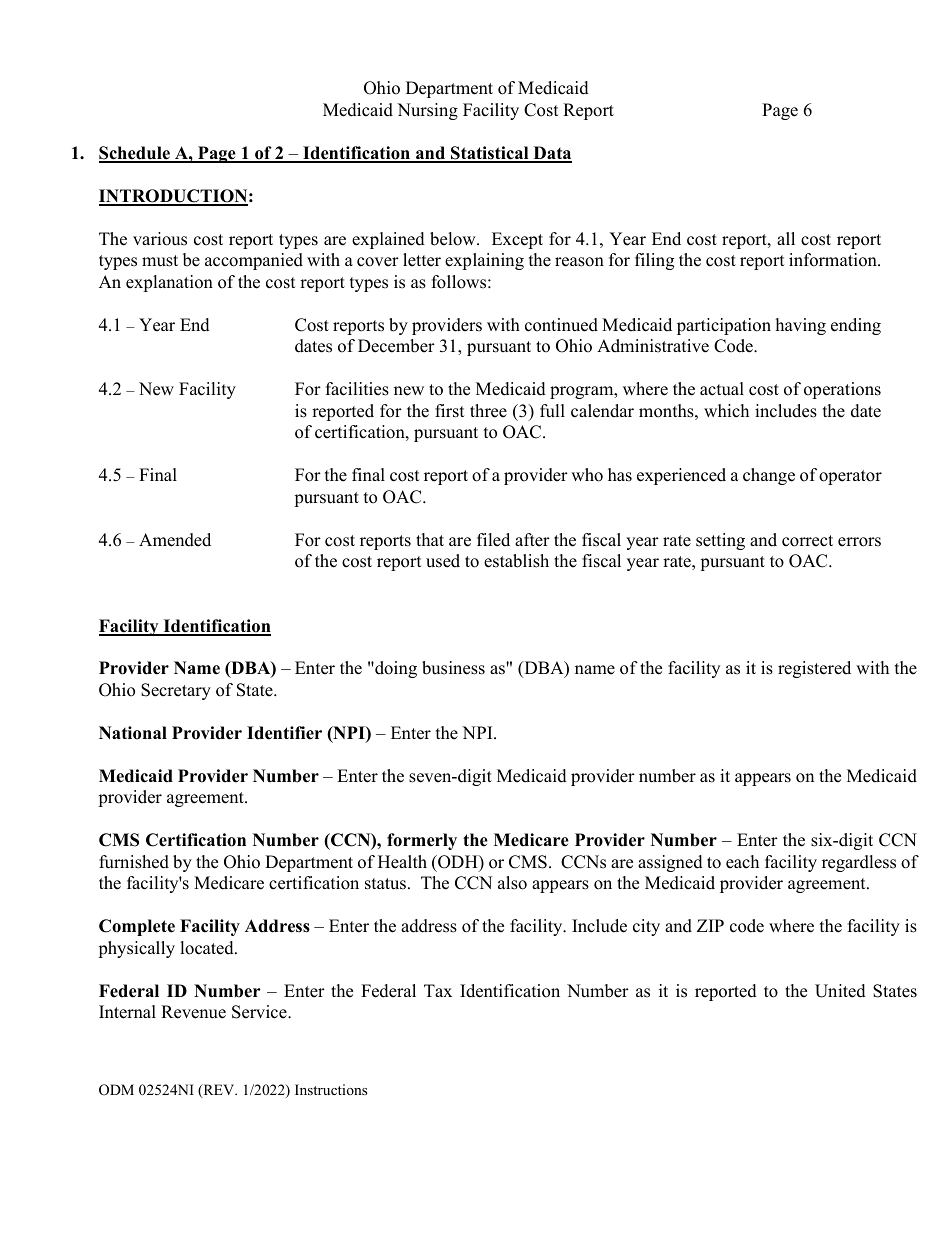 Image resolution: width=952 pixels, height=1233 pixels. Describe the element at coordinates (488, 411) in the image. I see `three` at that location.
